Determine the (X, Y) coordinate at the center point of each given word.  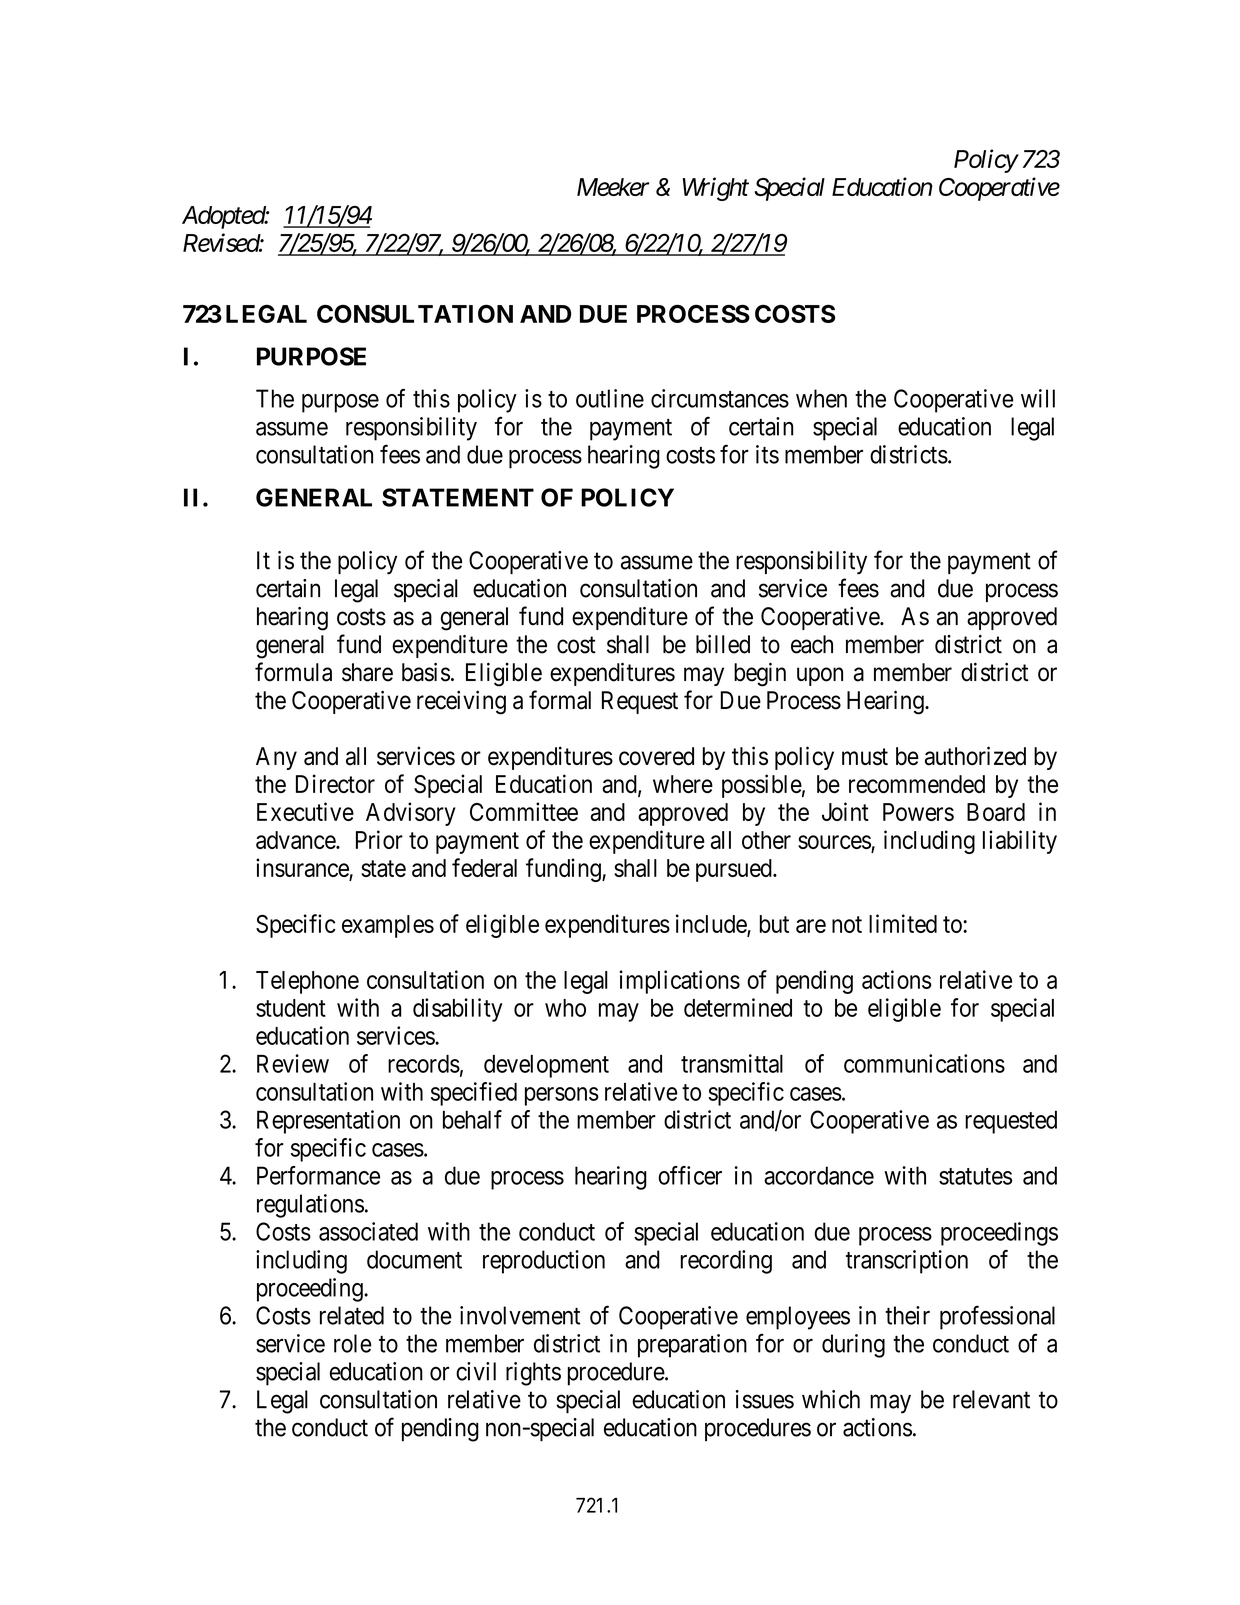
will (1038, 398)
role (353, 1343)
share (367, 672)
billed (723, 644)
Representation (328, 1122)
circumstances (720, 398)
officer (690, 1175)
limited (903, 923)
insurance (302, 867)
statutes (975, 1176)
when (821, 398)
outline (610, 398)
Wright (716, 189)
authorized (975, 756)
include (712, 924)
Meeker (613, 187)
